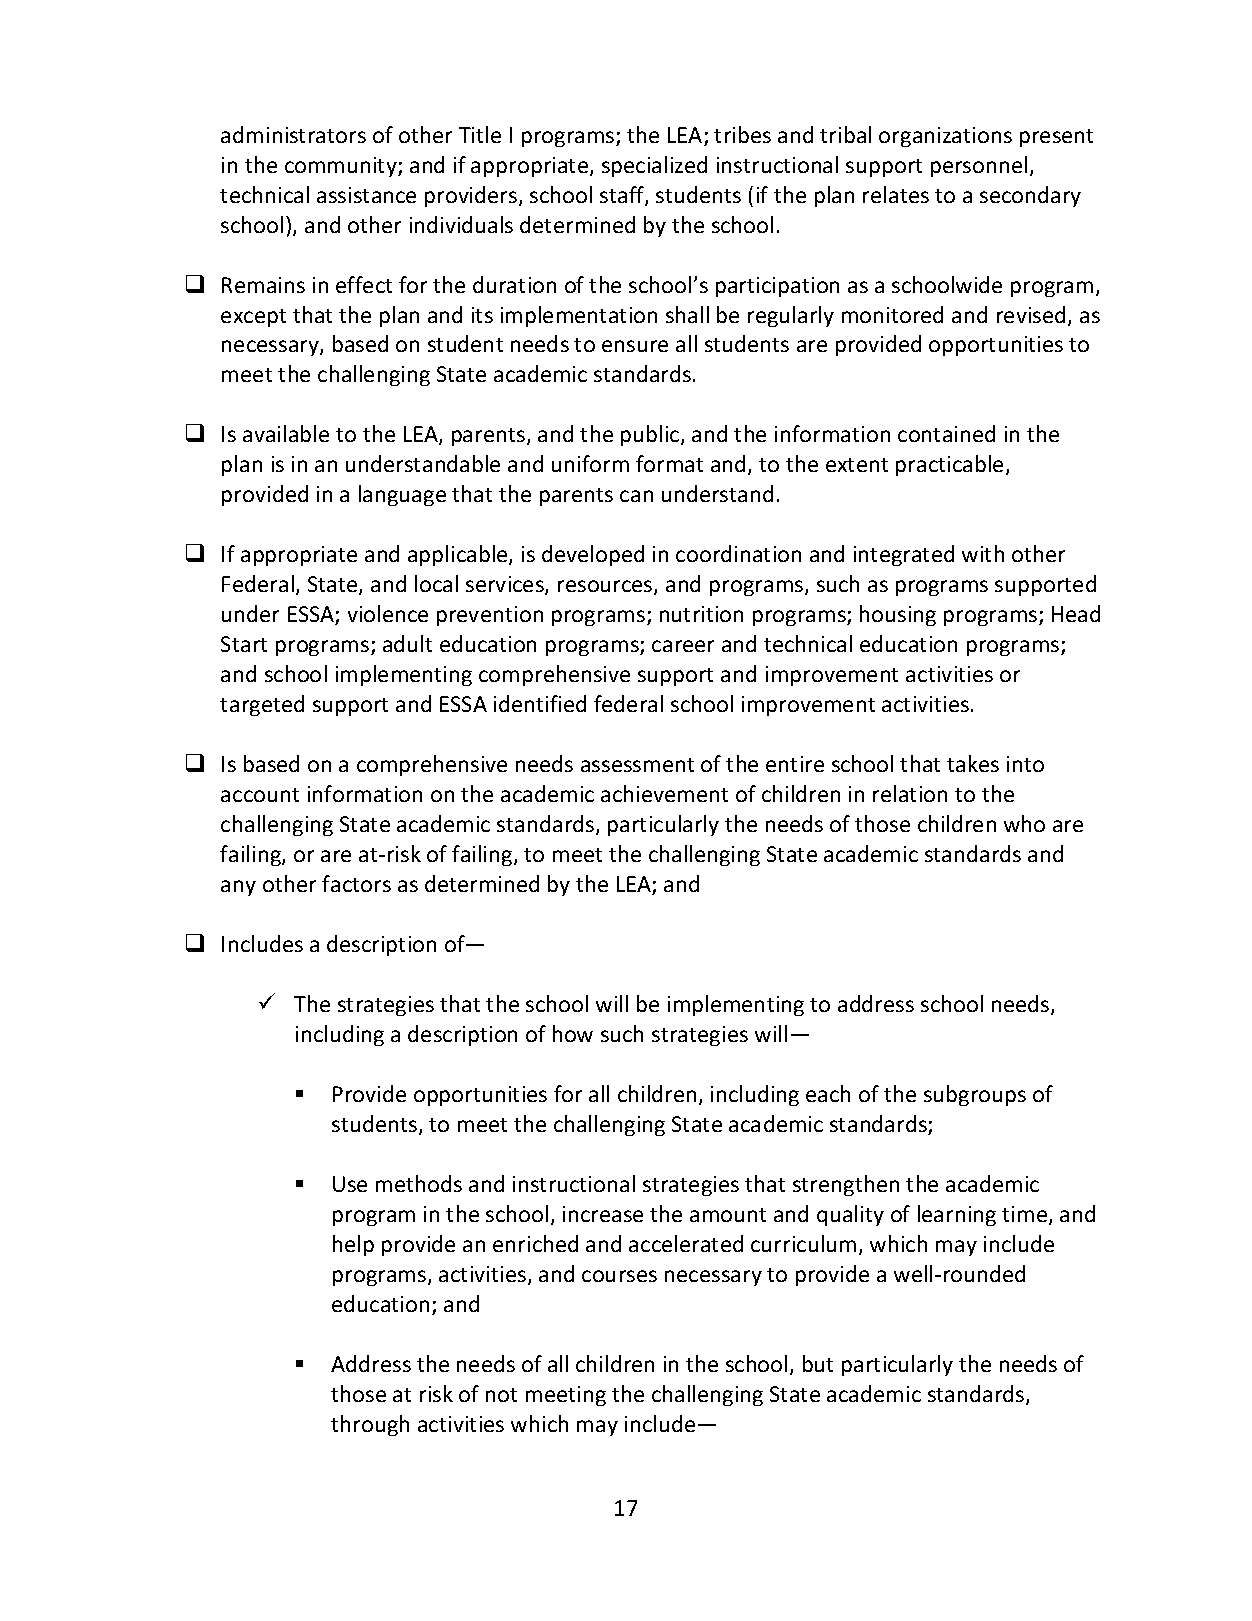 This page has height=1621, width=1252. I want to click on courses, so click(619, 1276).
